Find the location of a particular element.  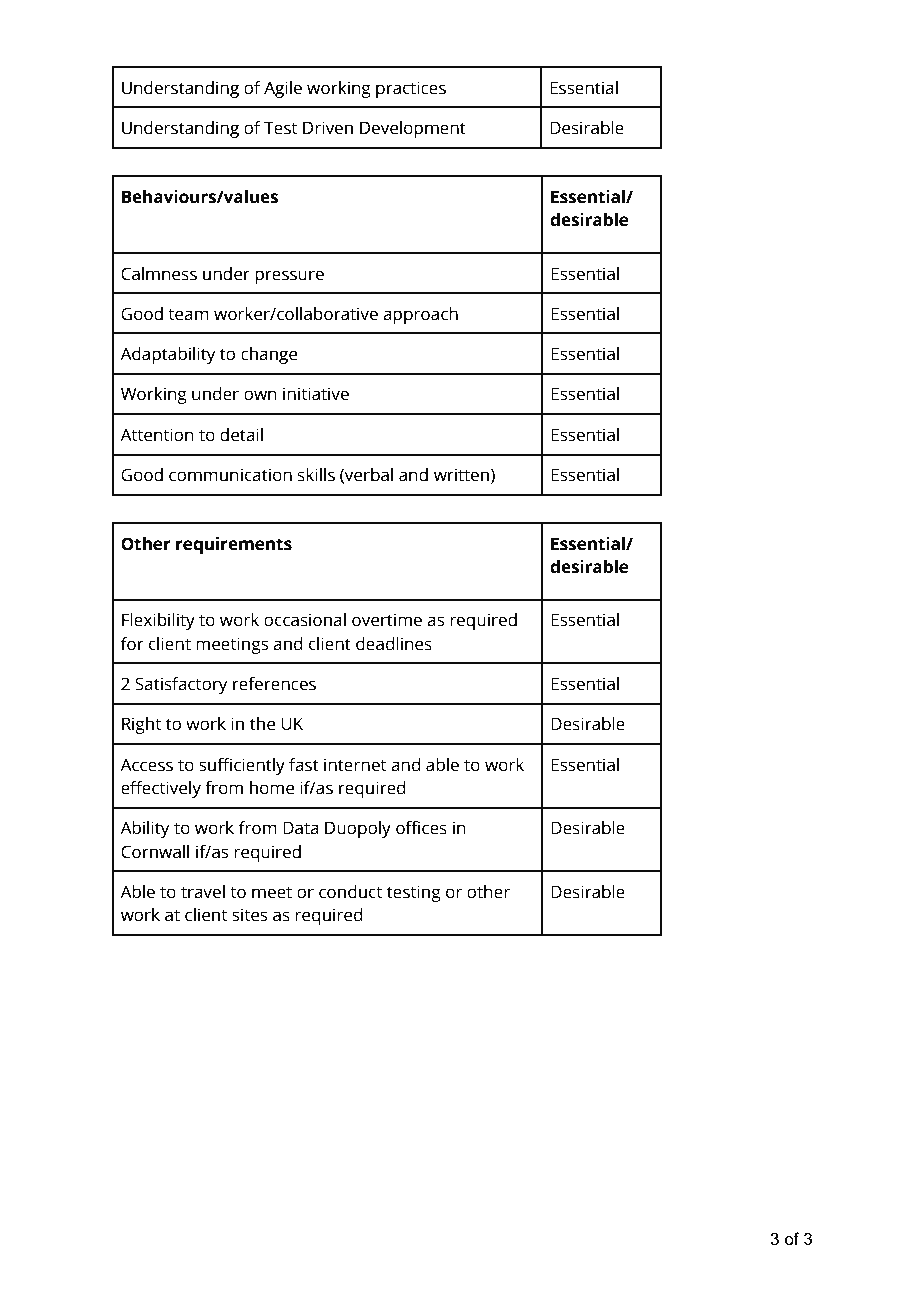

skills is located at coordinates (316, 475).
